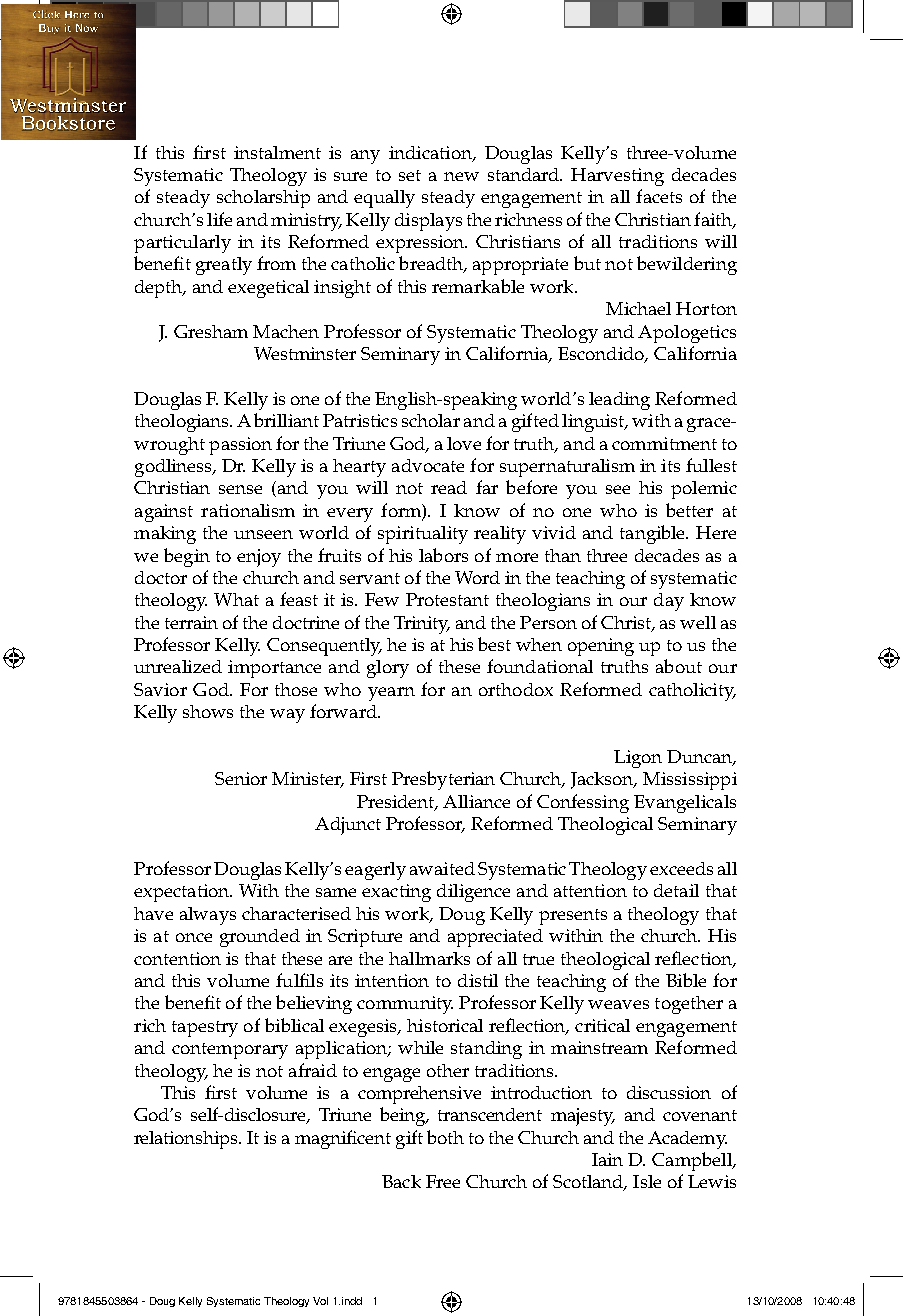 Image resolution: width=903 pixels, height=1316 pixels. What do you see at coordinates (659, 196) in the page?
I see `facets` at bounding box center [659, 196].
